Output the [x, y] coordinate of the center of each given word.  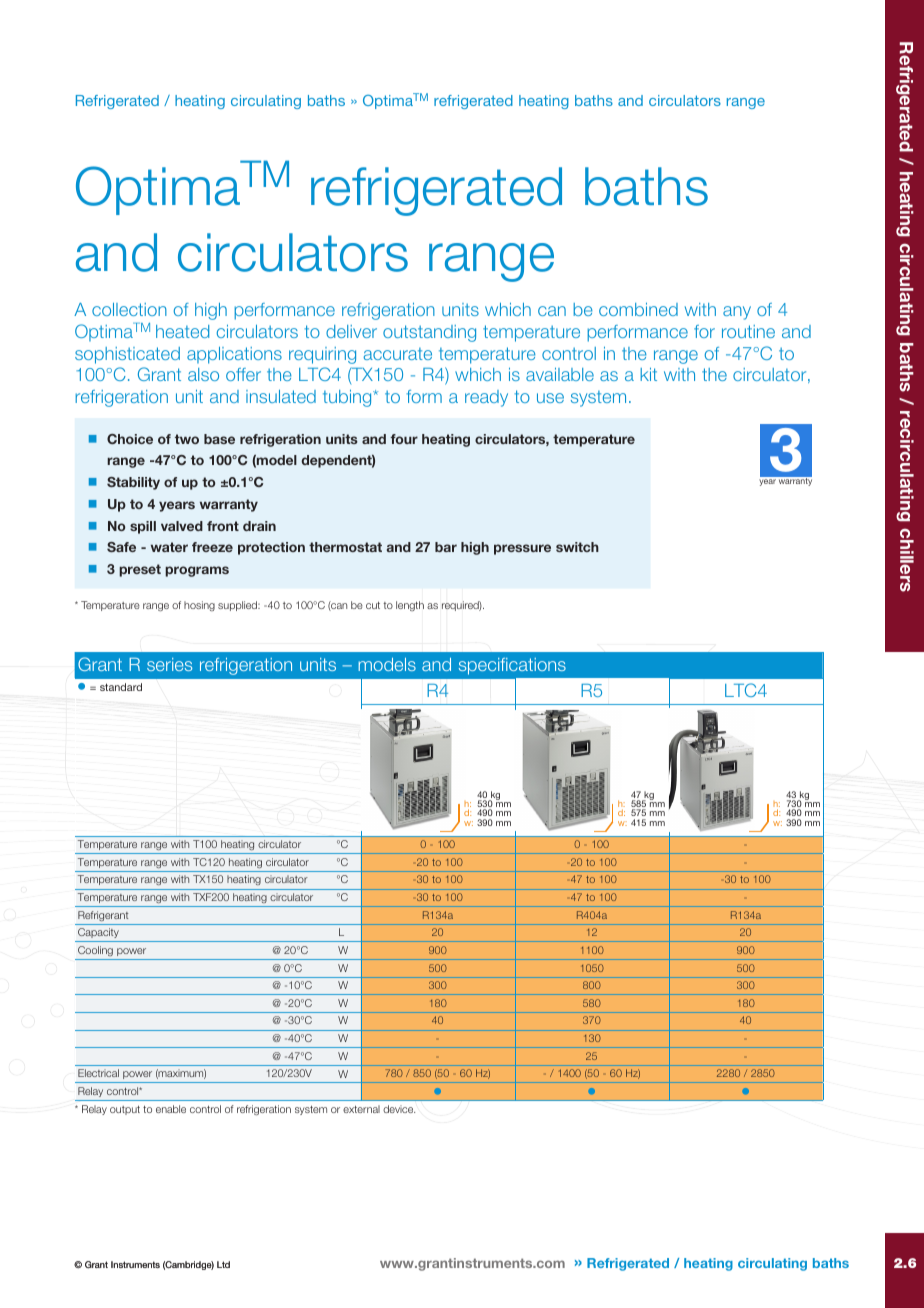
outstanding [429, 333]
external [361, 1109]
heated [182, 331]
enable [171, 1109]
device [399, 1109]
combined [638, 309]
